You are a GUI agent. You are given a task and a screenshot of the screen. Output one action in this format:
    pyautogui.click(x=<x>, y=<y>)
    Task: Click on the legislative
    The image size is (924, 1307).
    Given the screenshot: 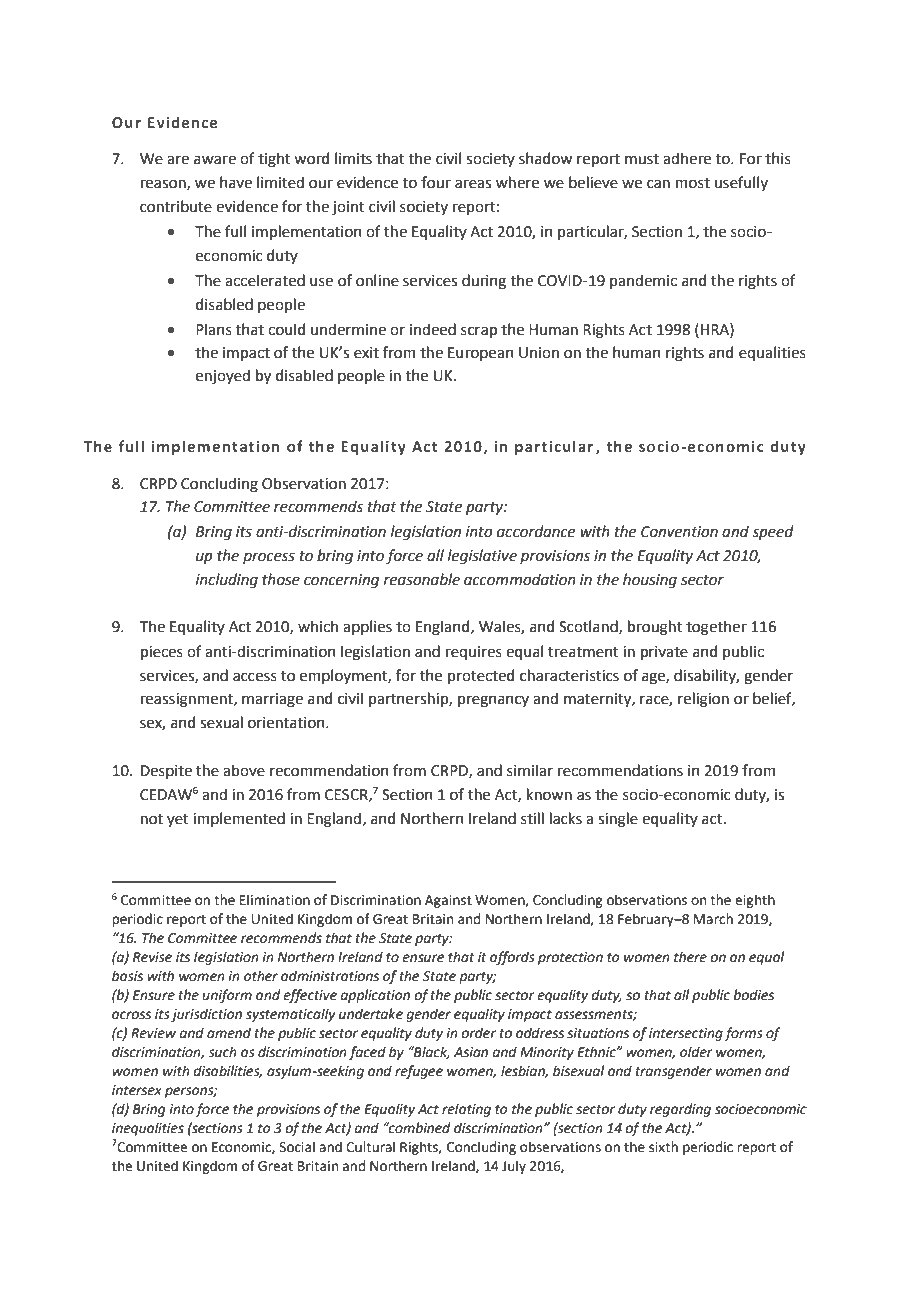 What is the action you would take?
    pyautogui.click(x=482, y=557)
